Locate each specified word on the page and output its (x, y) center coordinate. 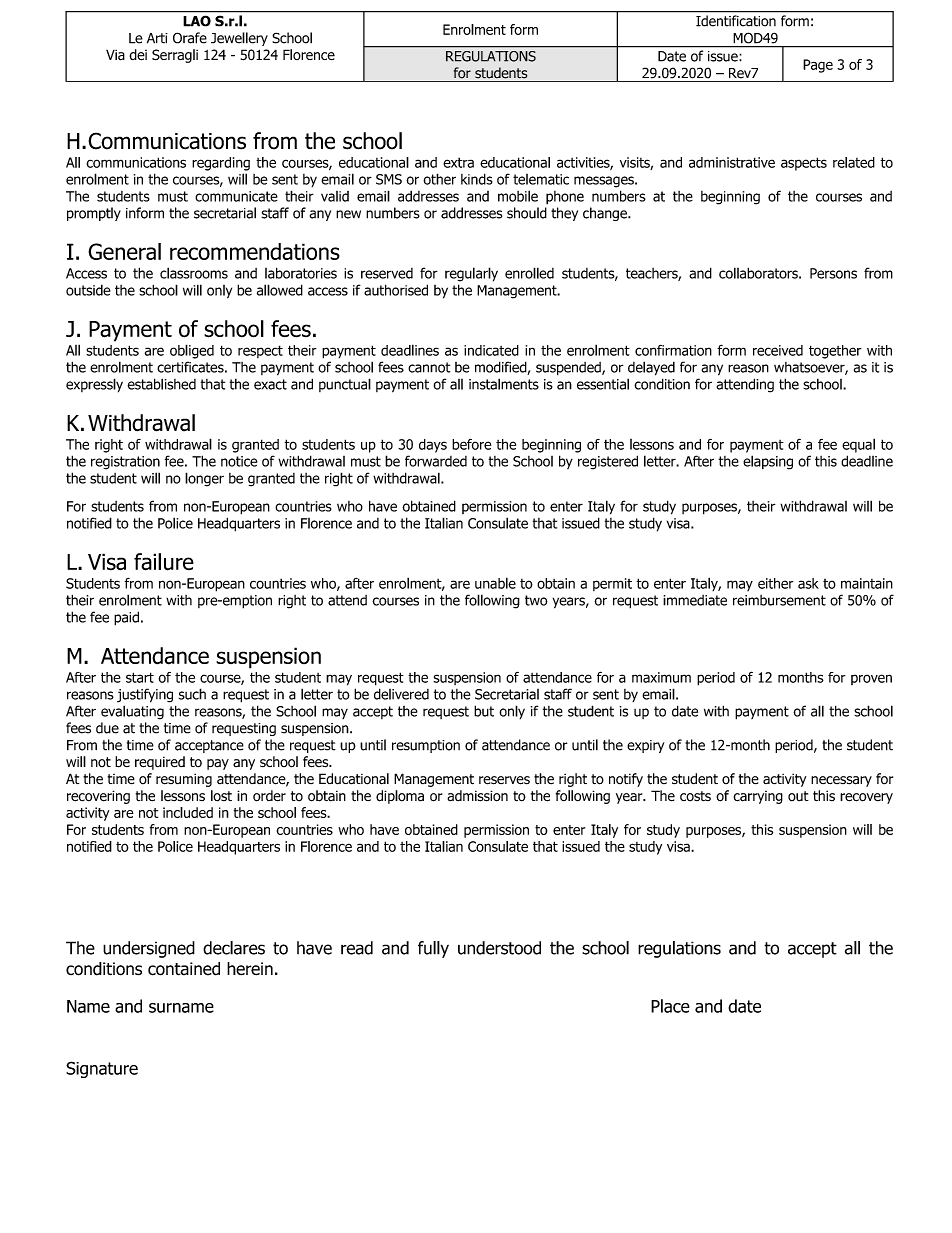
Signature (102, 1069)
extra (458, 162)
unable (495, 583)
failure (164, 562)
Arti (157, 38)
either (776, 583)
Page (818, 66)
